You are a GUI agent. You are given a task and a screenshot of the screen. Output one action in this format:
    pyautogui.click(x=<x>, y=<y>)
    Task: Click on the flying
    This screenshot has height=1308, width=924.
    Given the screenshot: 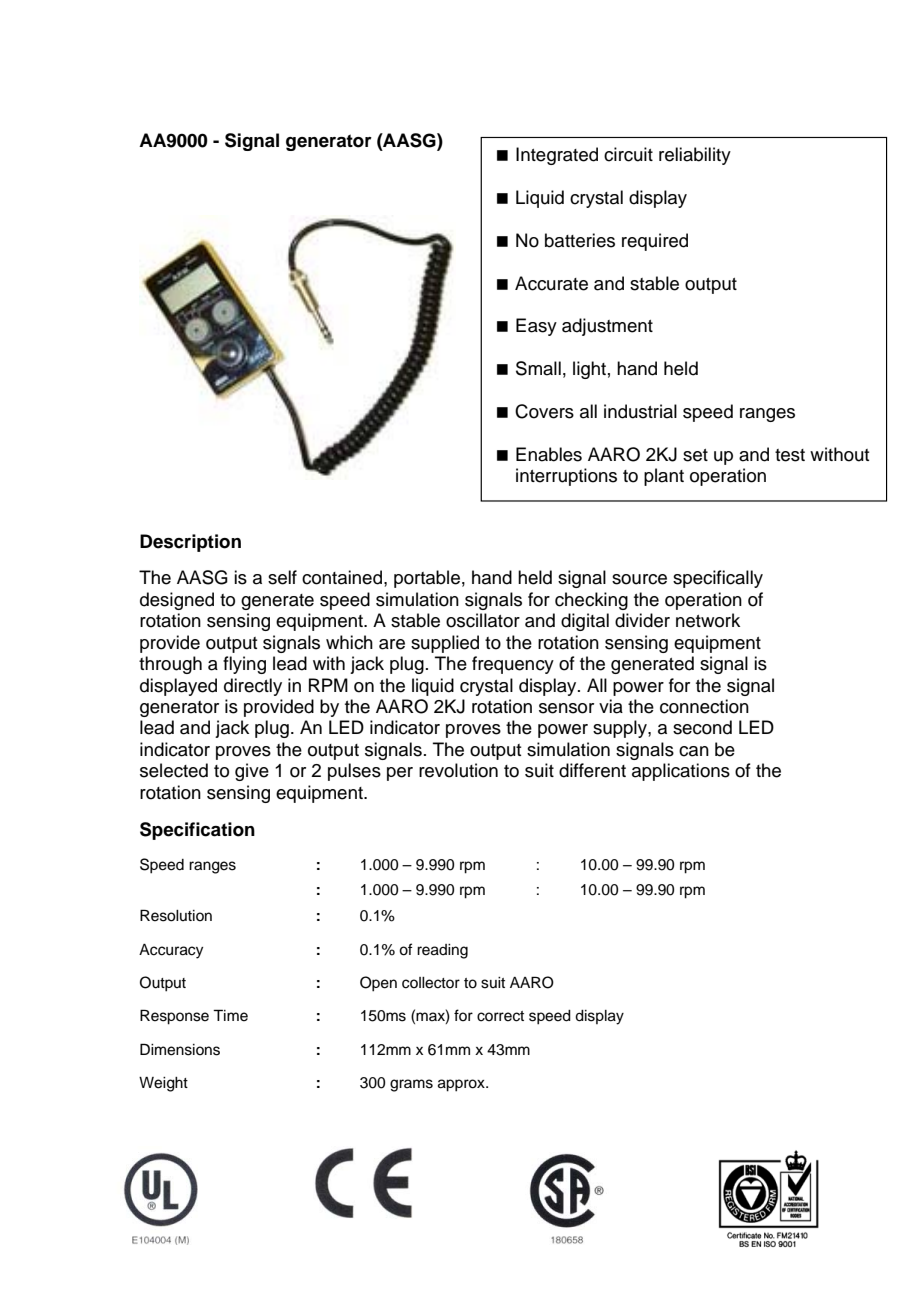 What is the action you would take?
    pyautogui.click(x=244, y=665)
